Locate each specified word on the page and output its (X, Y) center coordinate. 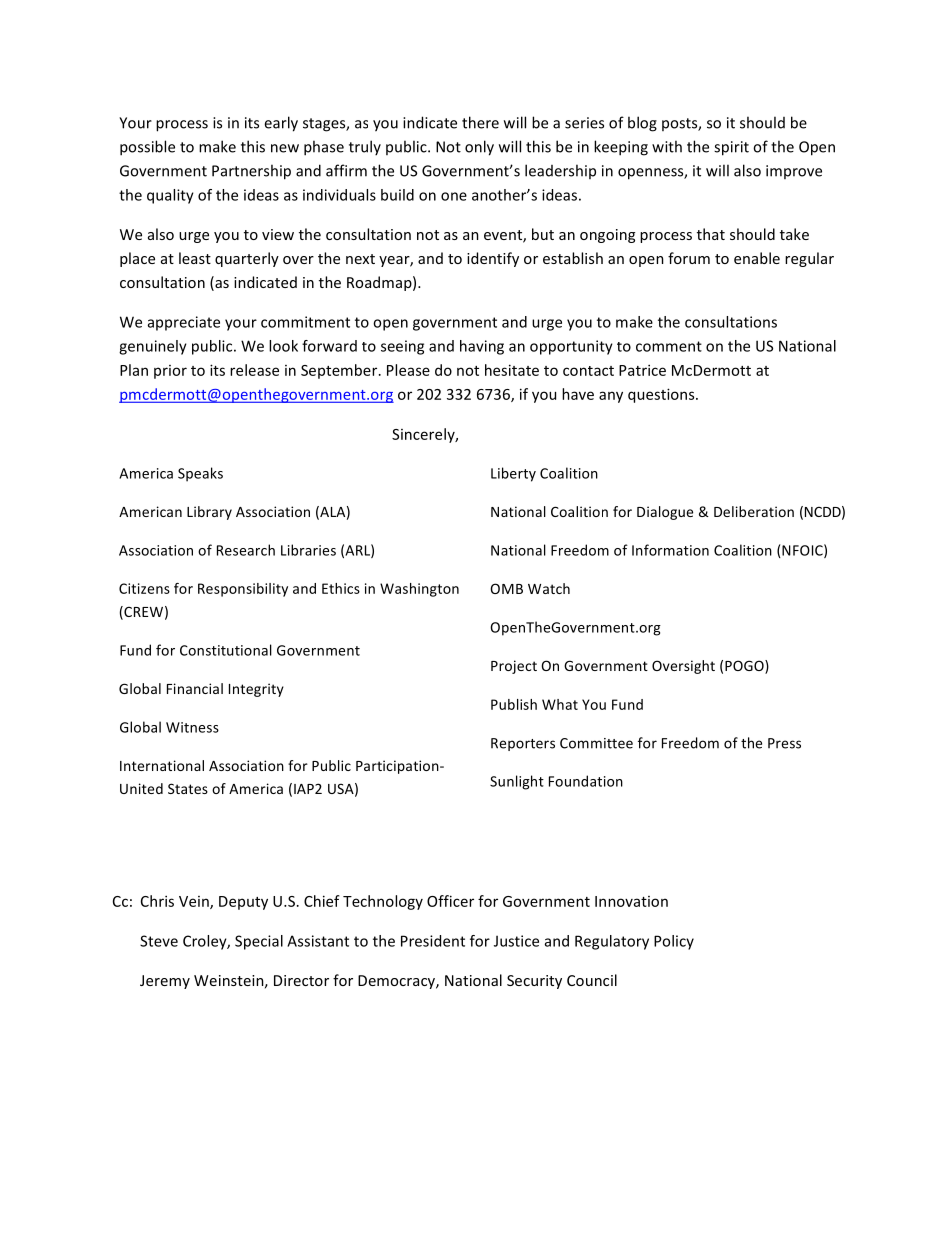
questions (662, 395)
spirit (731, 148)
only (479, 148)
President (433, 941)
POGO (745, 667)
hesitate (512, 370)
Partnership (251, 172)
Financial (195, 688)
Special (259, 942)
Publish (514, 704)
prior (170, 372)
